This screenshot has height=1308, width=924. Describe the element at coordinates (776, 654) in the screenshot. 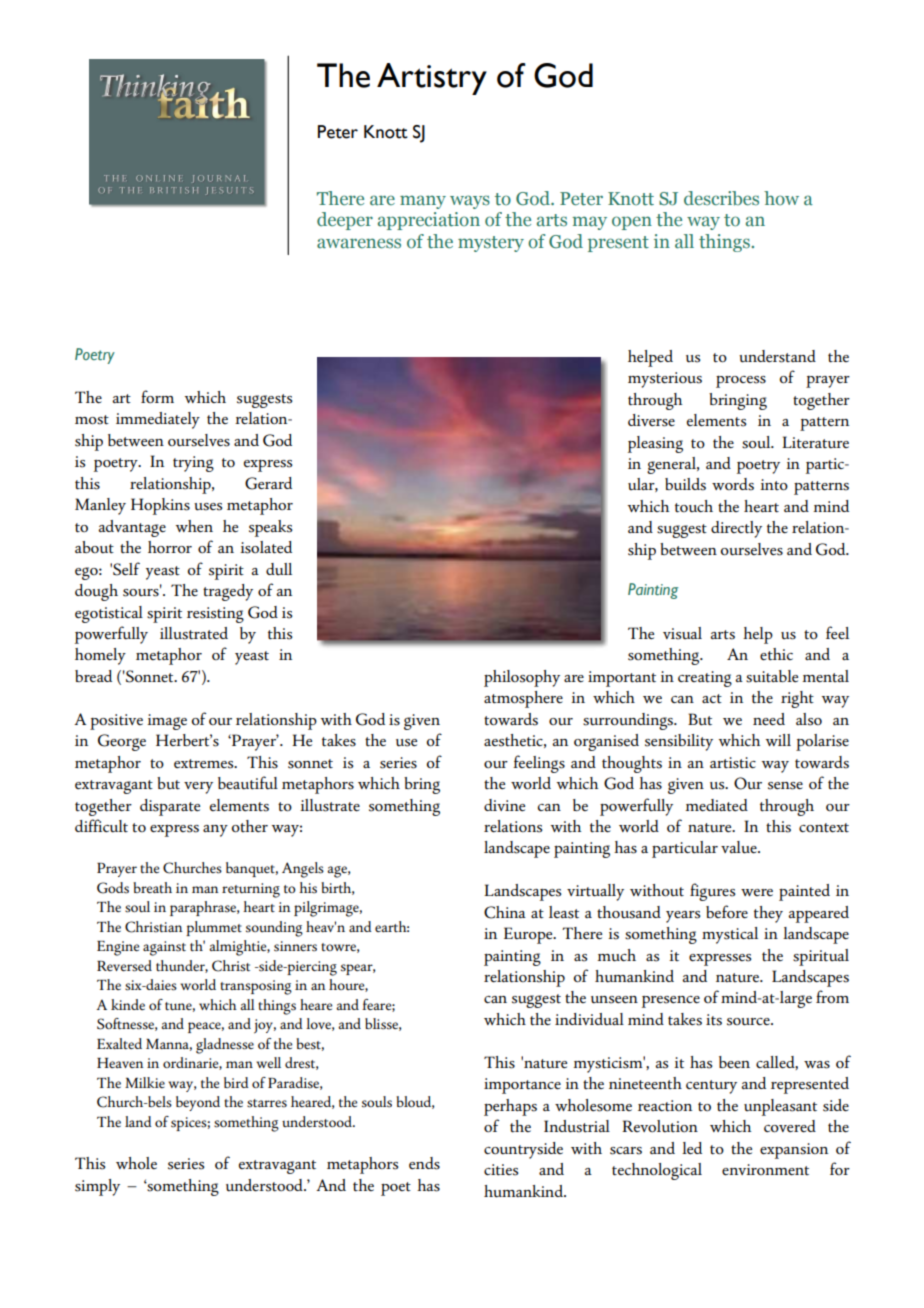

I see `ethic` at that location.
